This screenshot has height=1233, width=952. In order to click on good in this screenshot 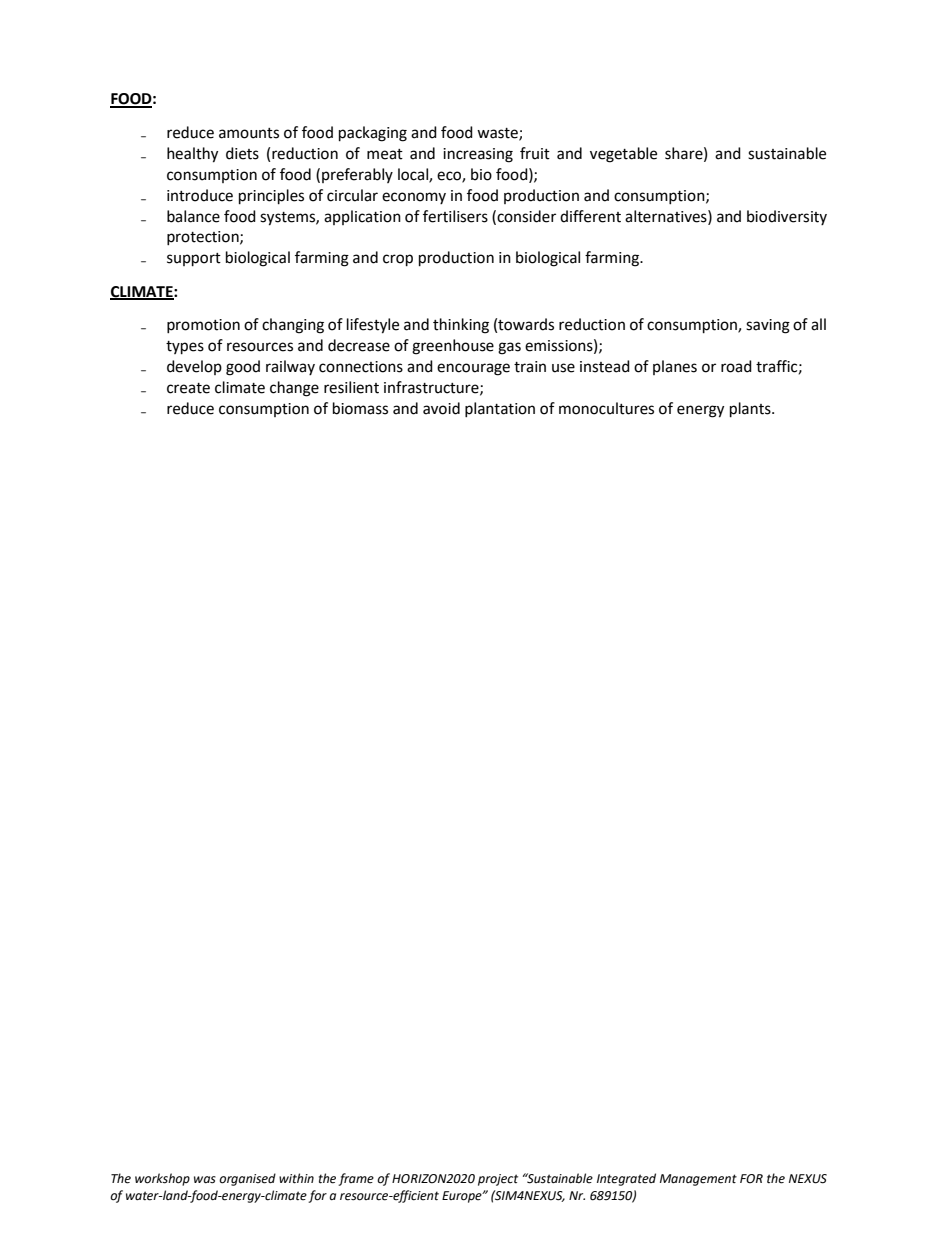, I will do `click(243, 368)`.
